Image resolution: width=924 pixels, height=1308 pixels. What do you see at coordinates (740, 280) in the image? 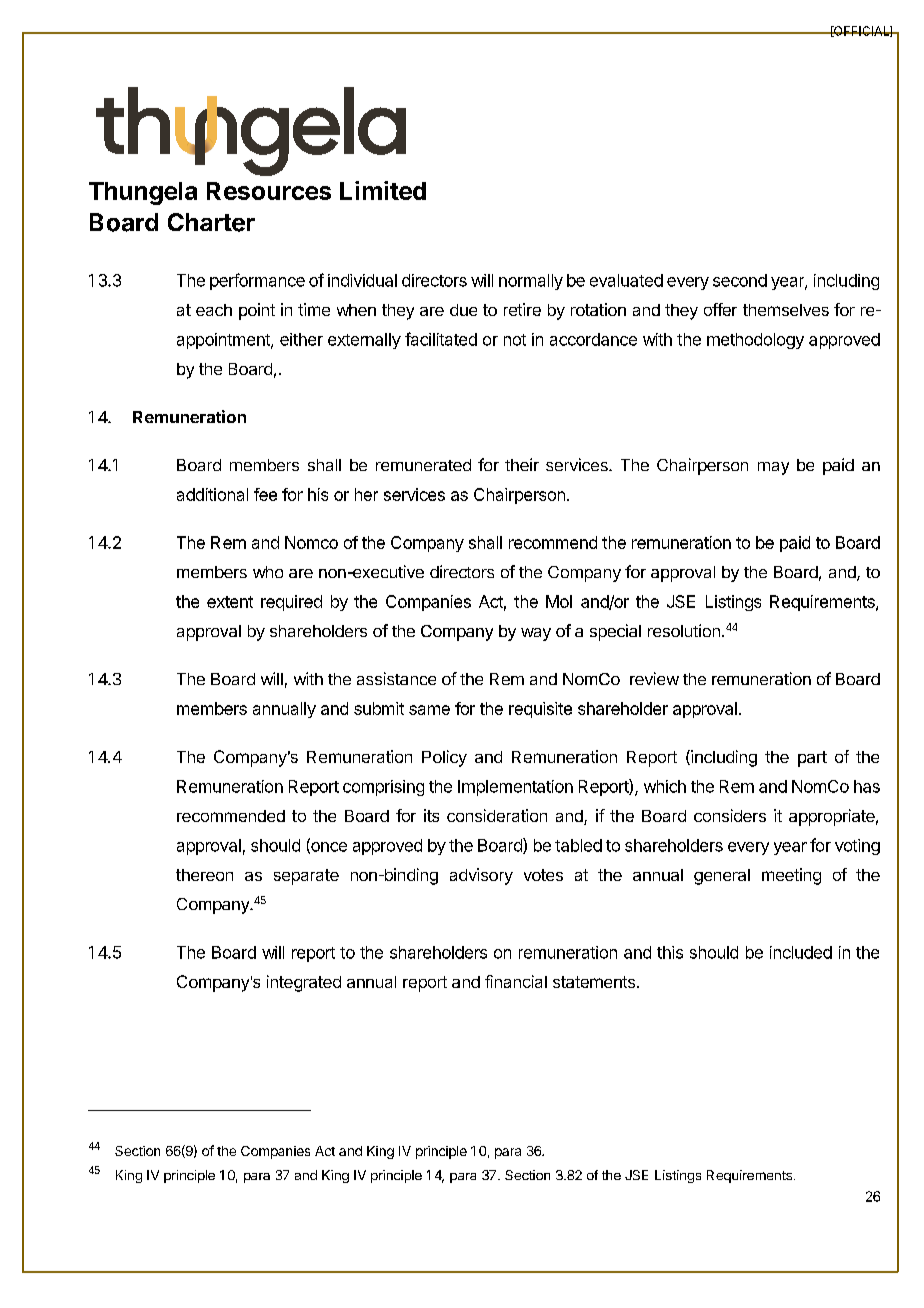
I see `second` at bounding box center [740, 280].
